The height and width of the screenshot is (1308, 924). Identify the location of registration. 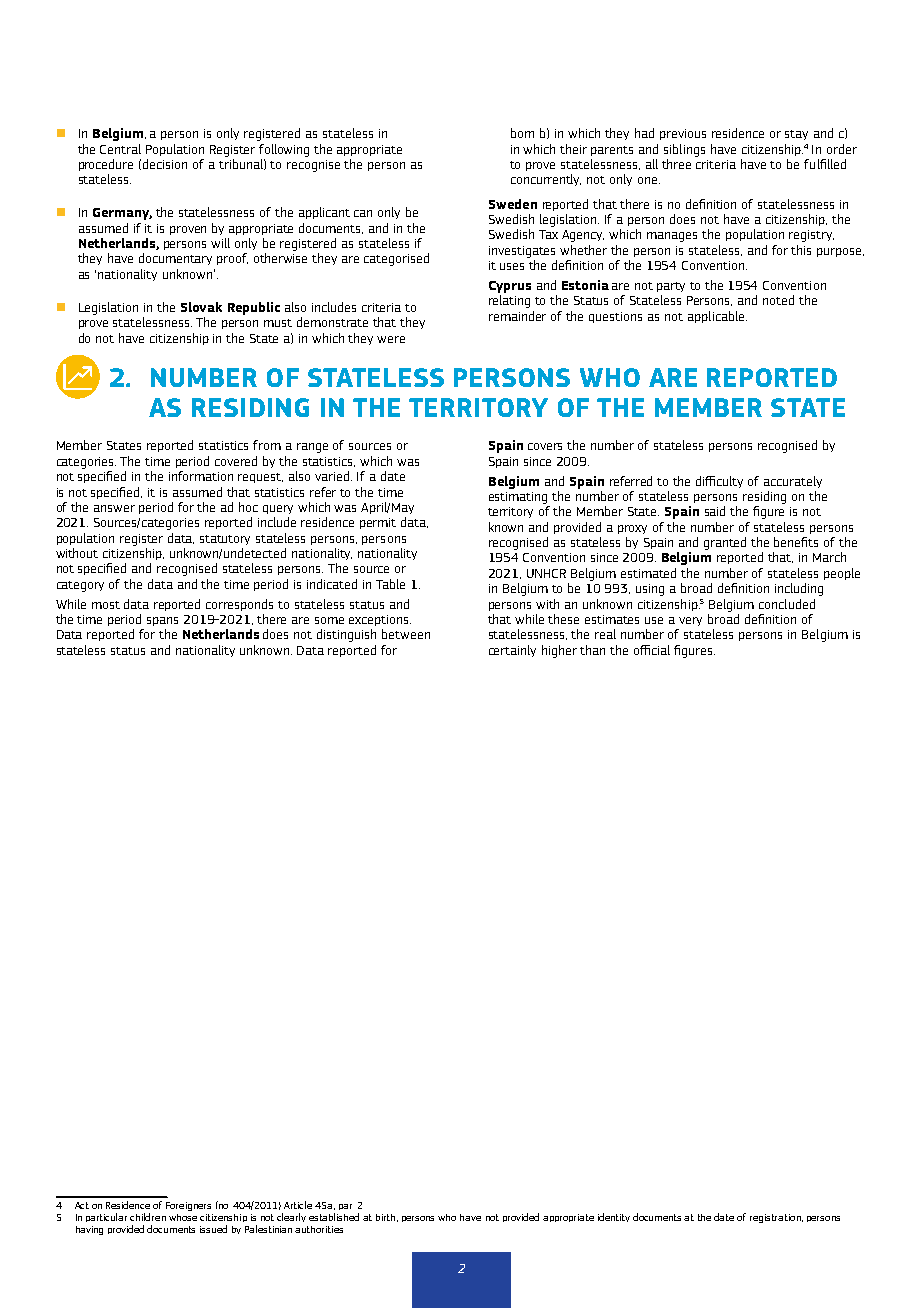
(776, 1218).
